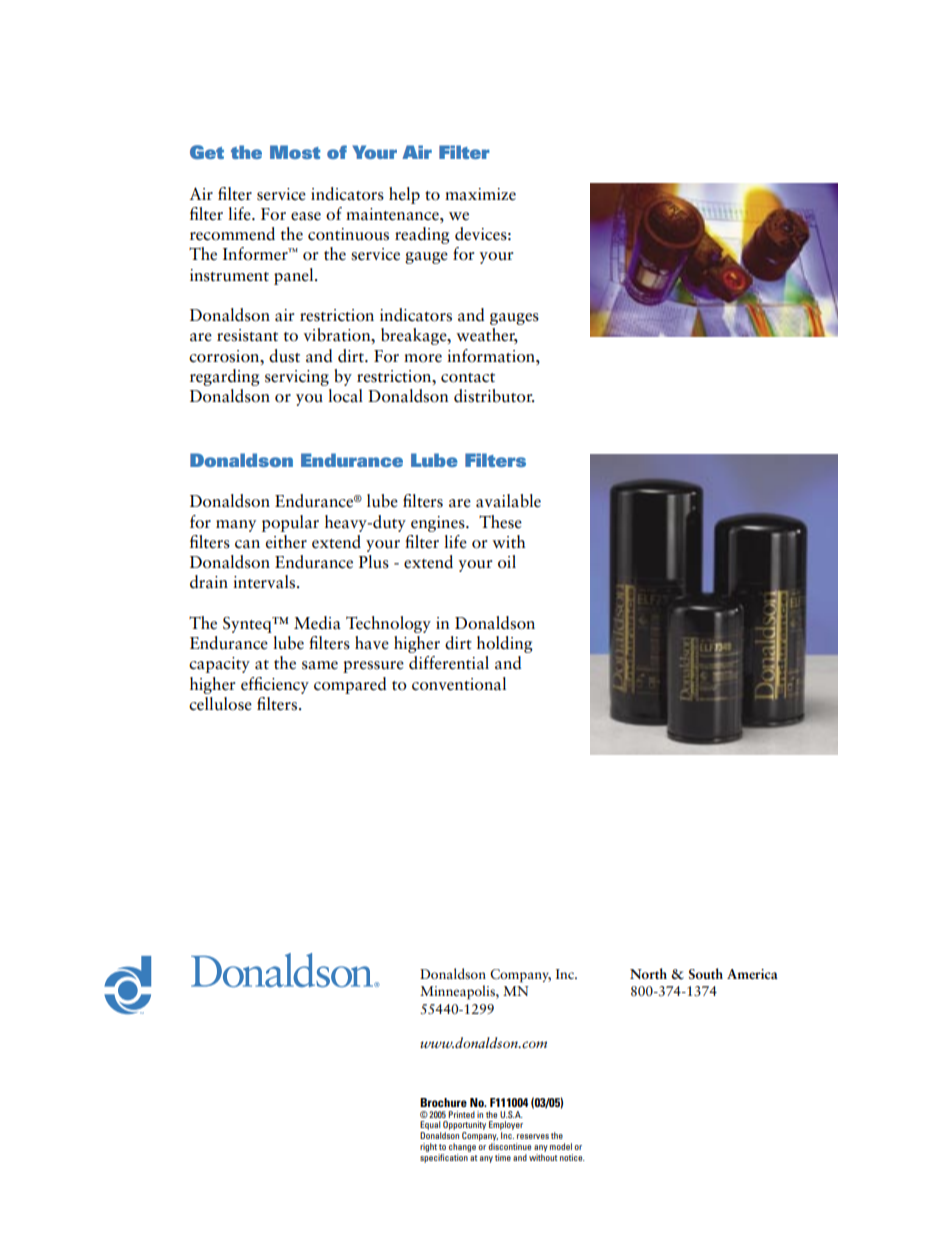  I want to click on Most, so click(295, 152).
